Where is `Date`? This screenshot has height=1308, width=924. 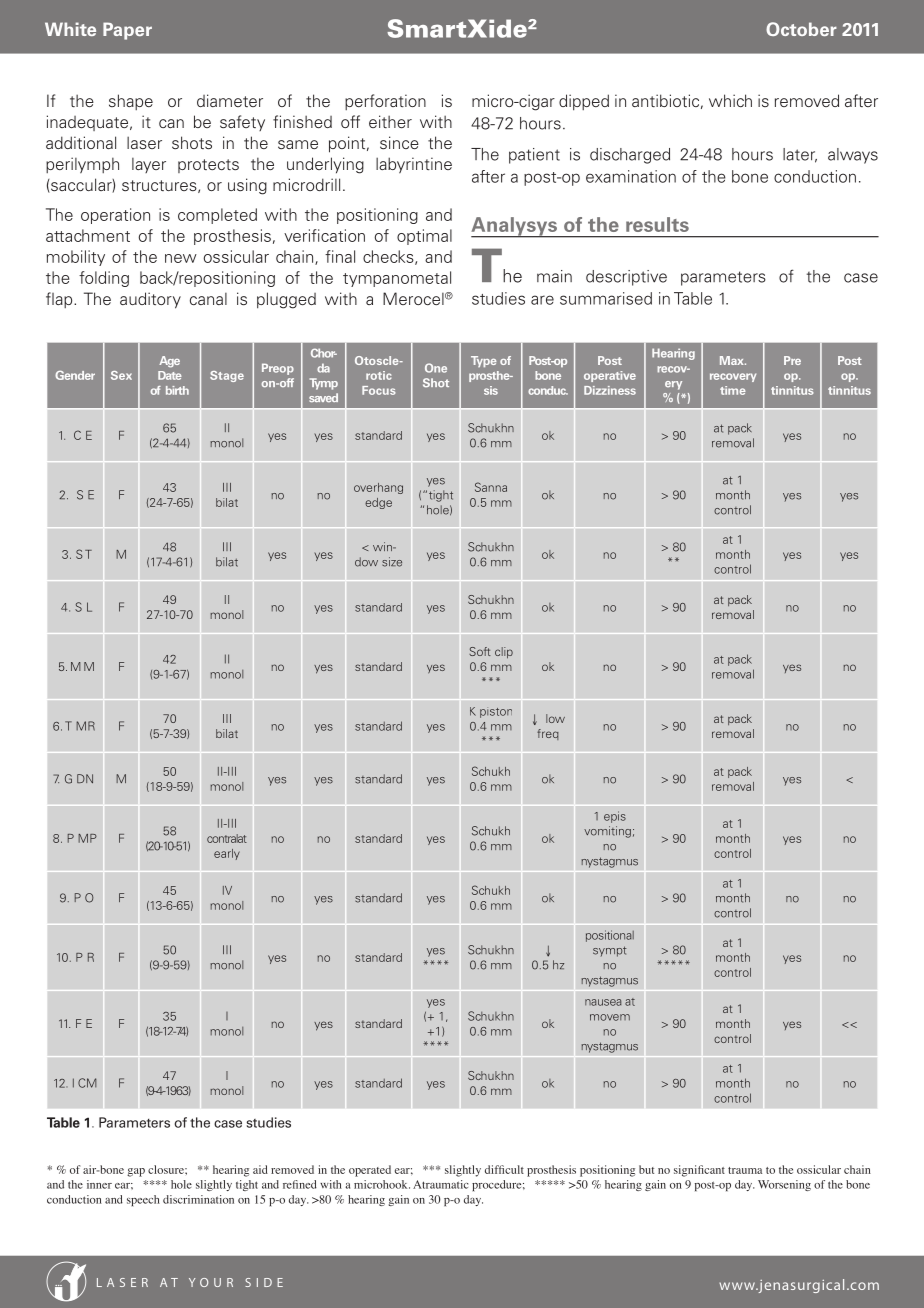 Date is located at coordinates (170, 375).
